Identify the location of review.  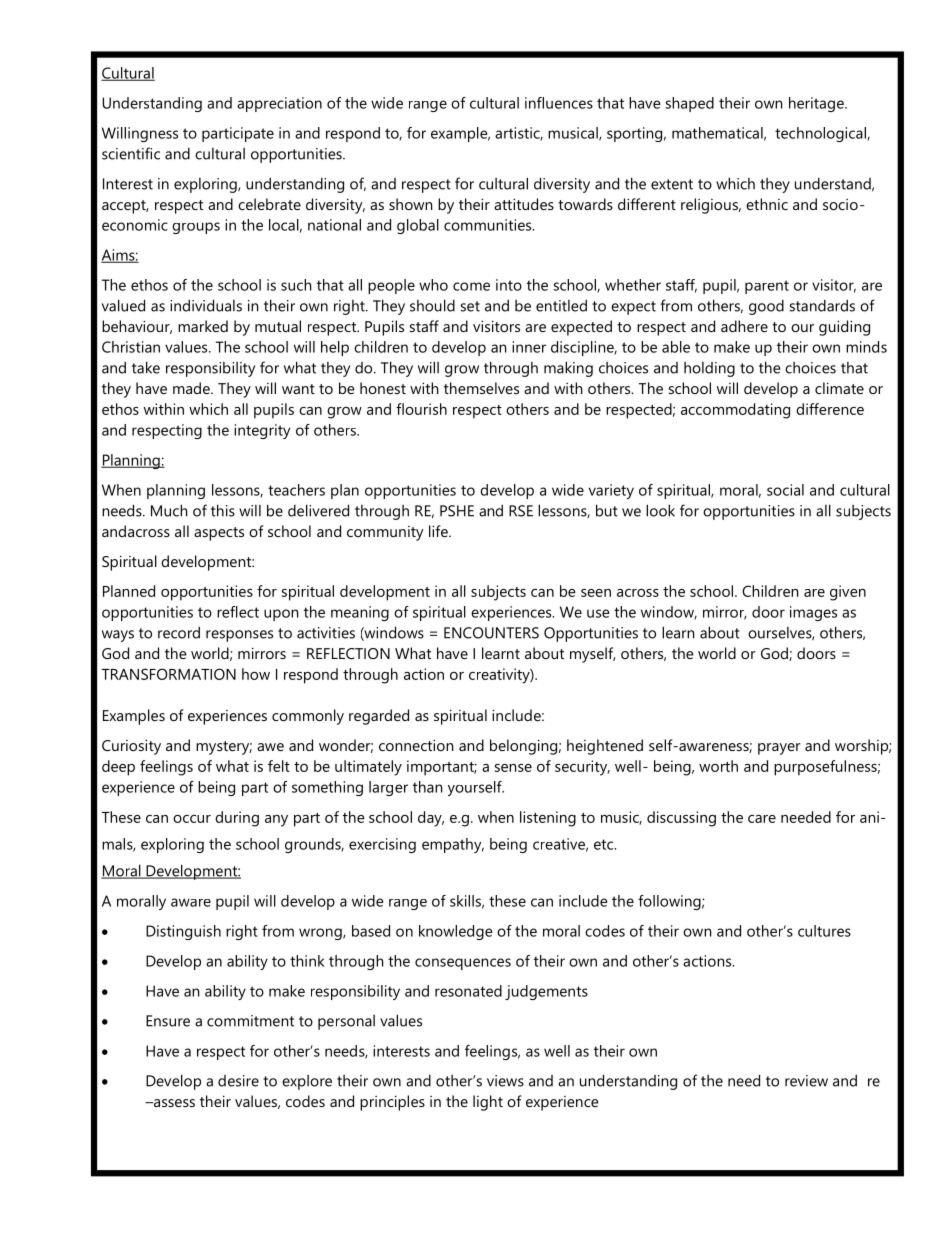
(806, 1081).
